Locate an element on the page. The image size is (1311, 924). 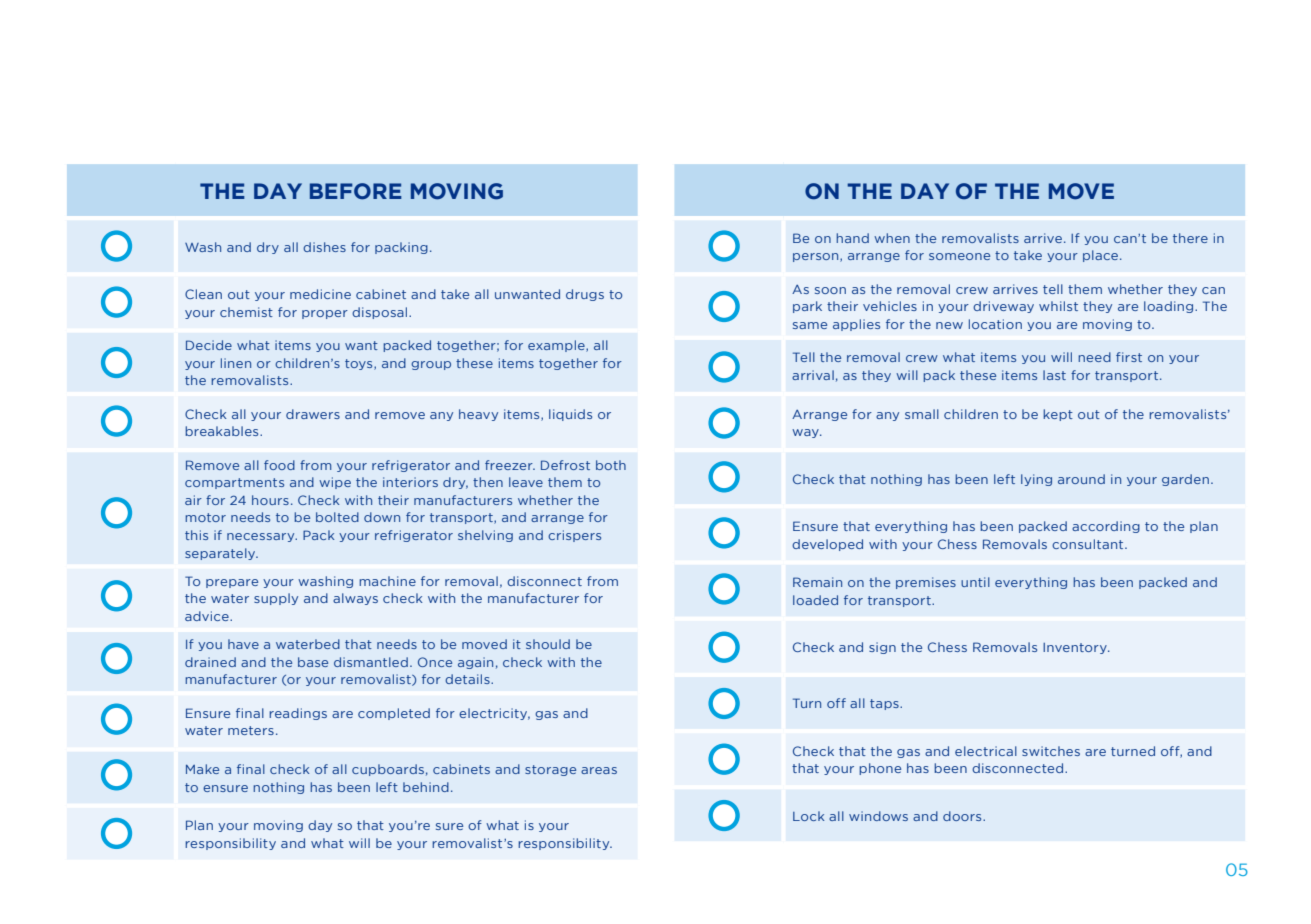
arrival is located at coordinates (813, 375).
